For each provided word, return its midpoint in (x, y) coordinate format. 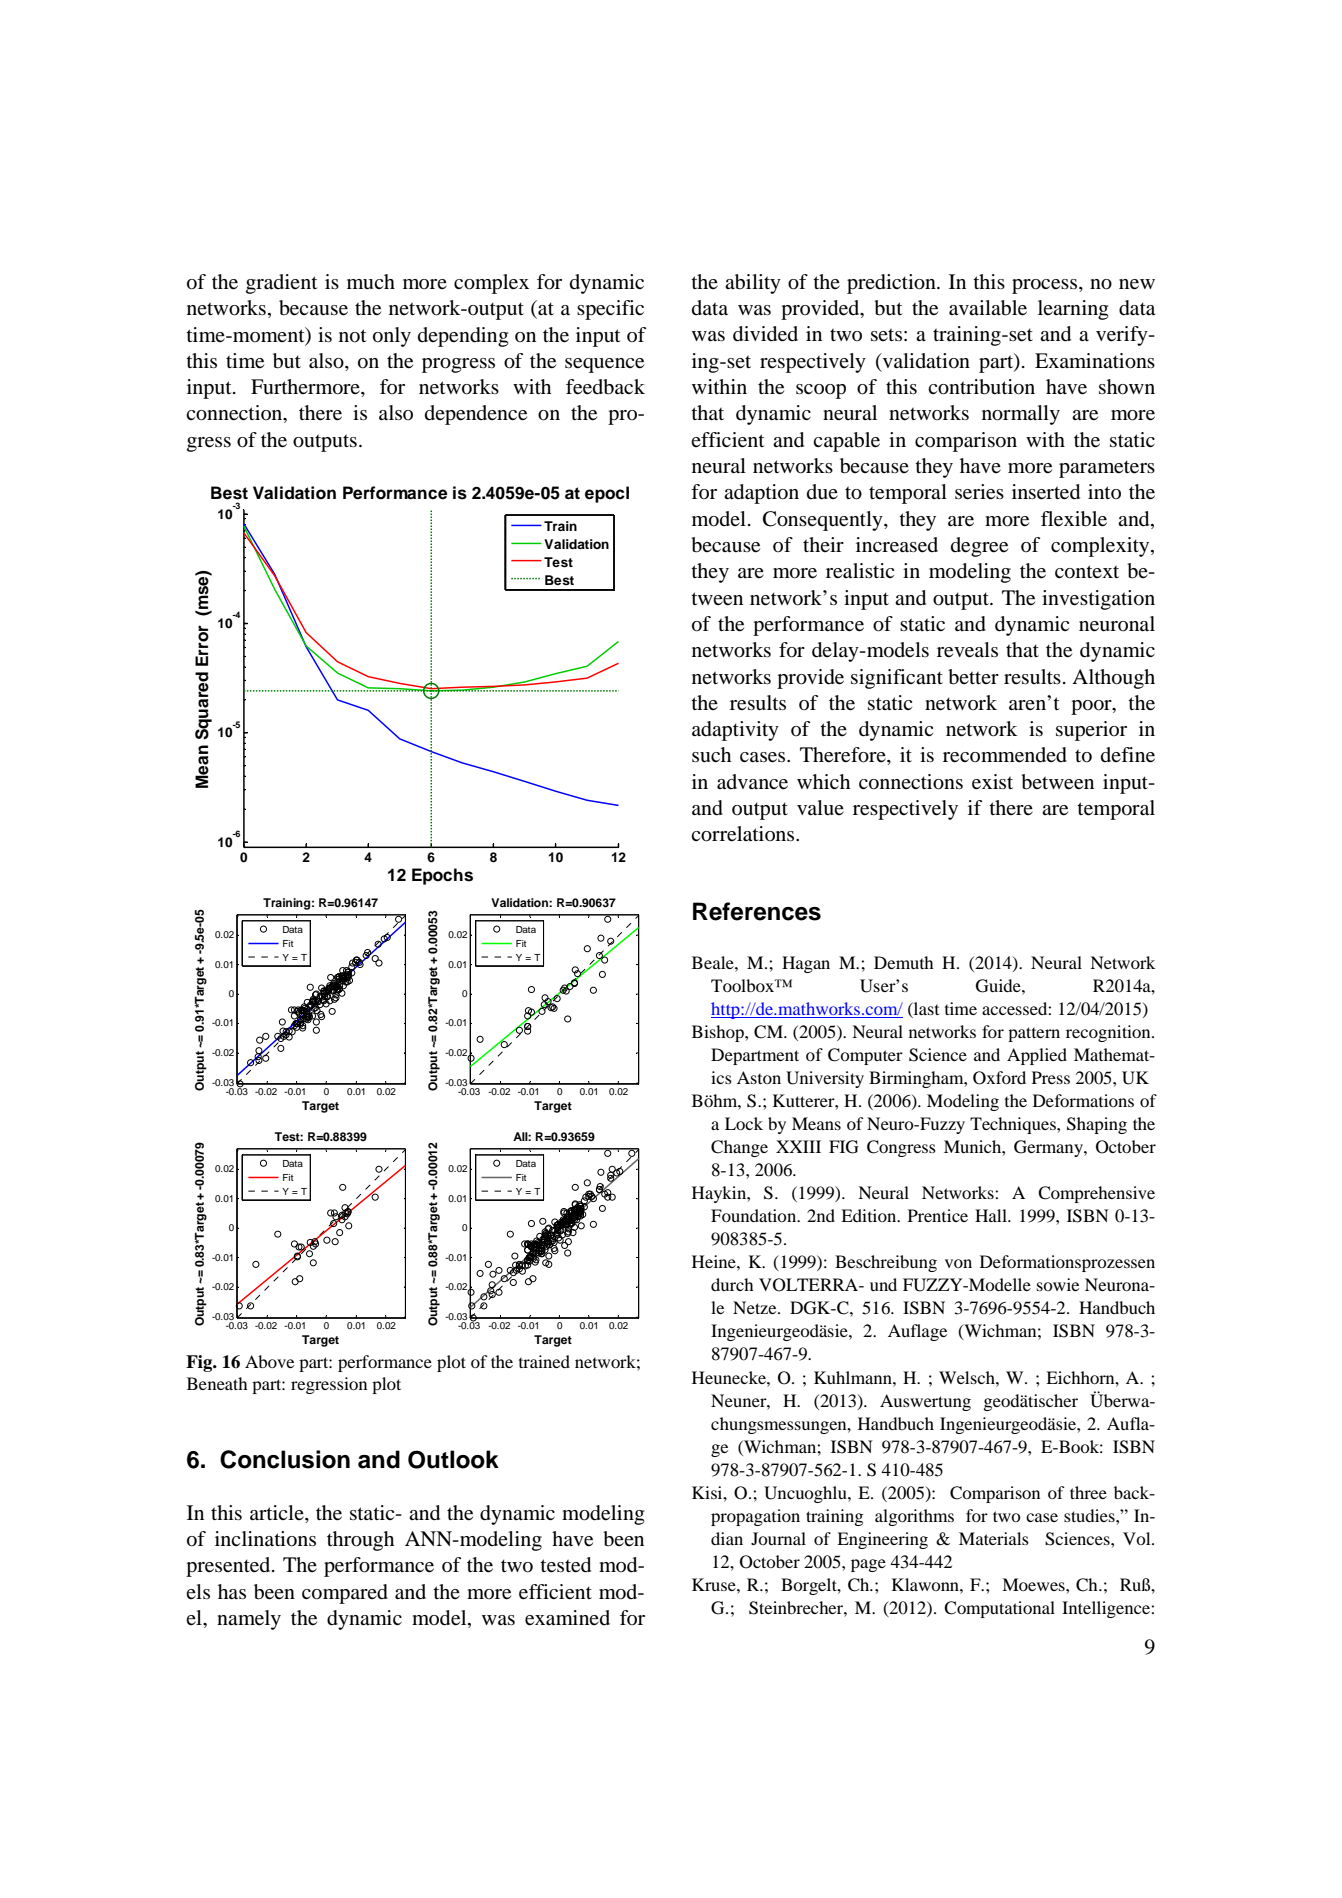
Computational (999, 1609)
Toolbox (744, 985)
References (757, 911)
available (988, 308)
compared (345, 1594)
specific (610, 310)
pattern (1034, 1034)
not (353, 336)
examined (567, 1618)
